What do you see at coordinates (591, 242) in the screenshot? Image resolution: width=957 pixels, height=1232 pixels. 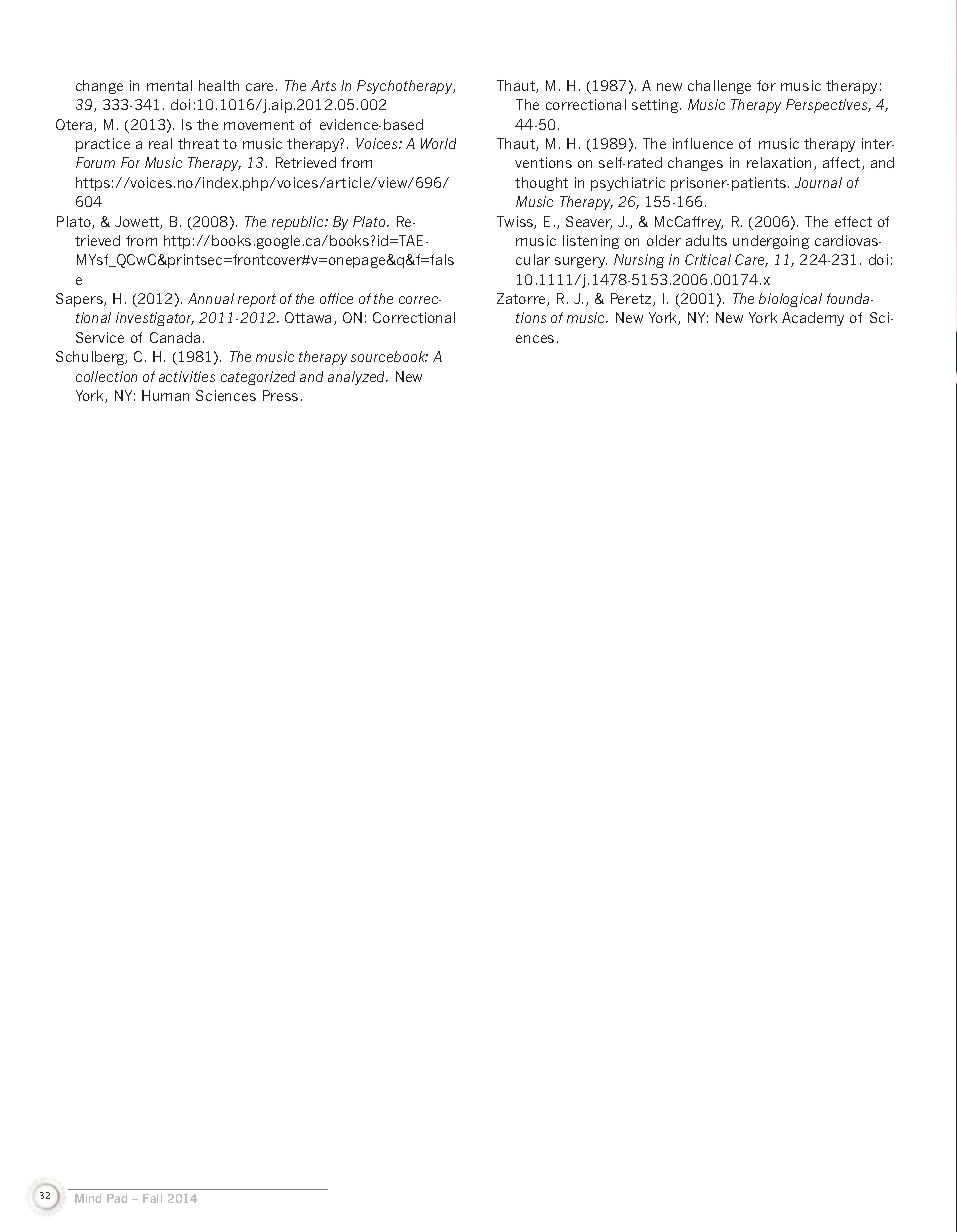 I see `listening` at bounding box center [591, 242].
